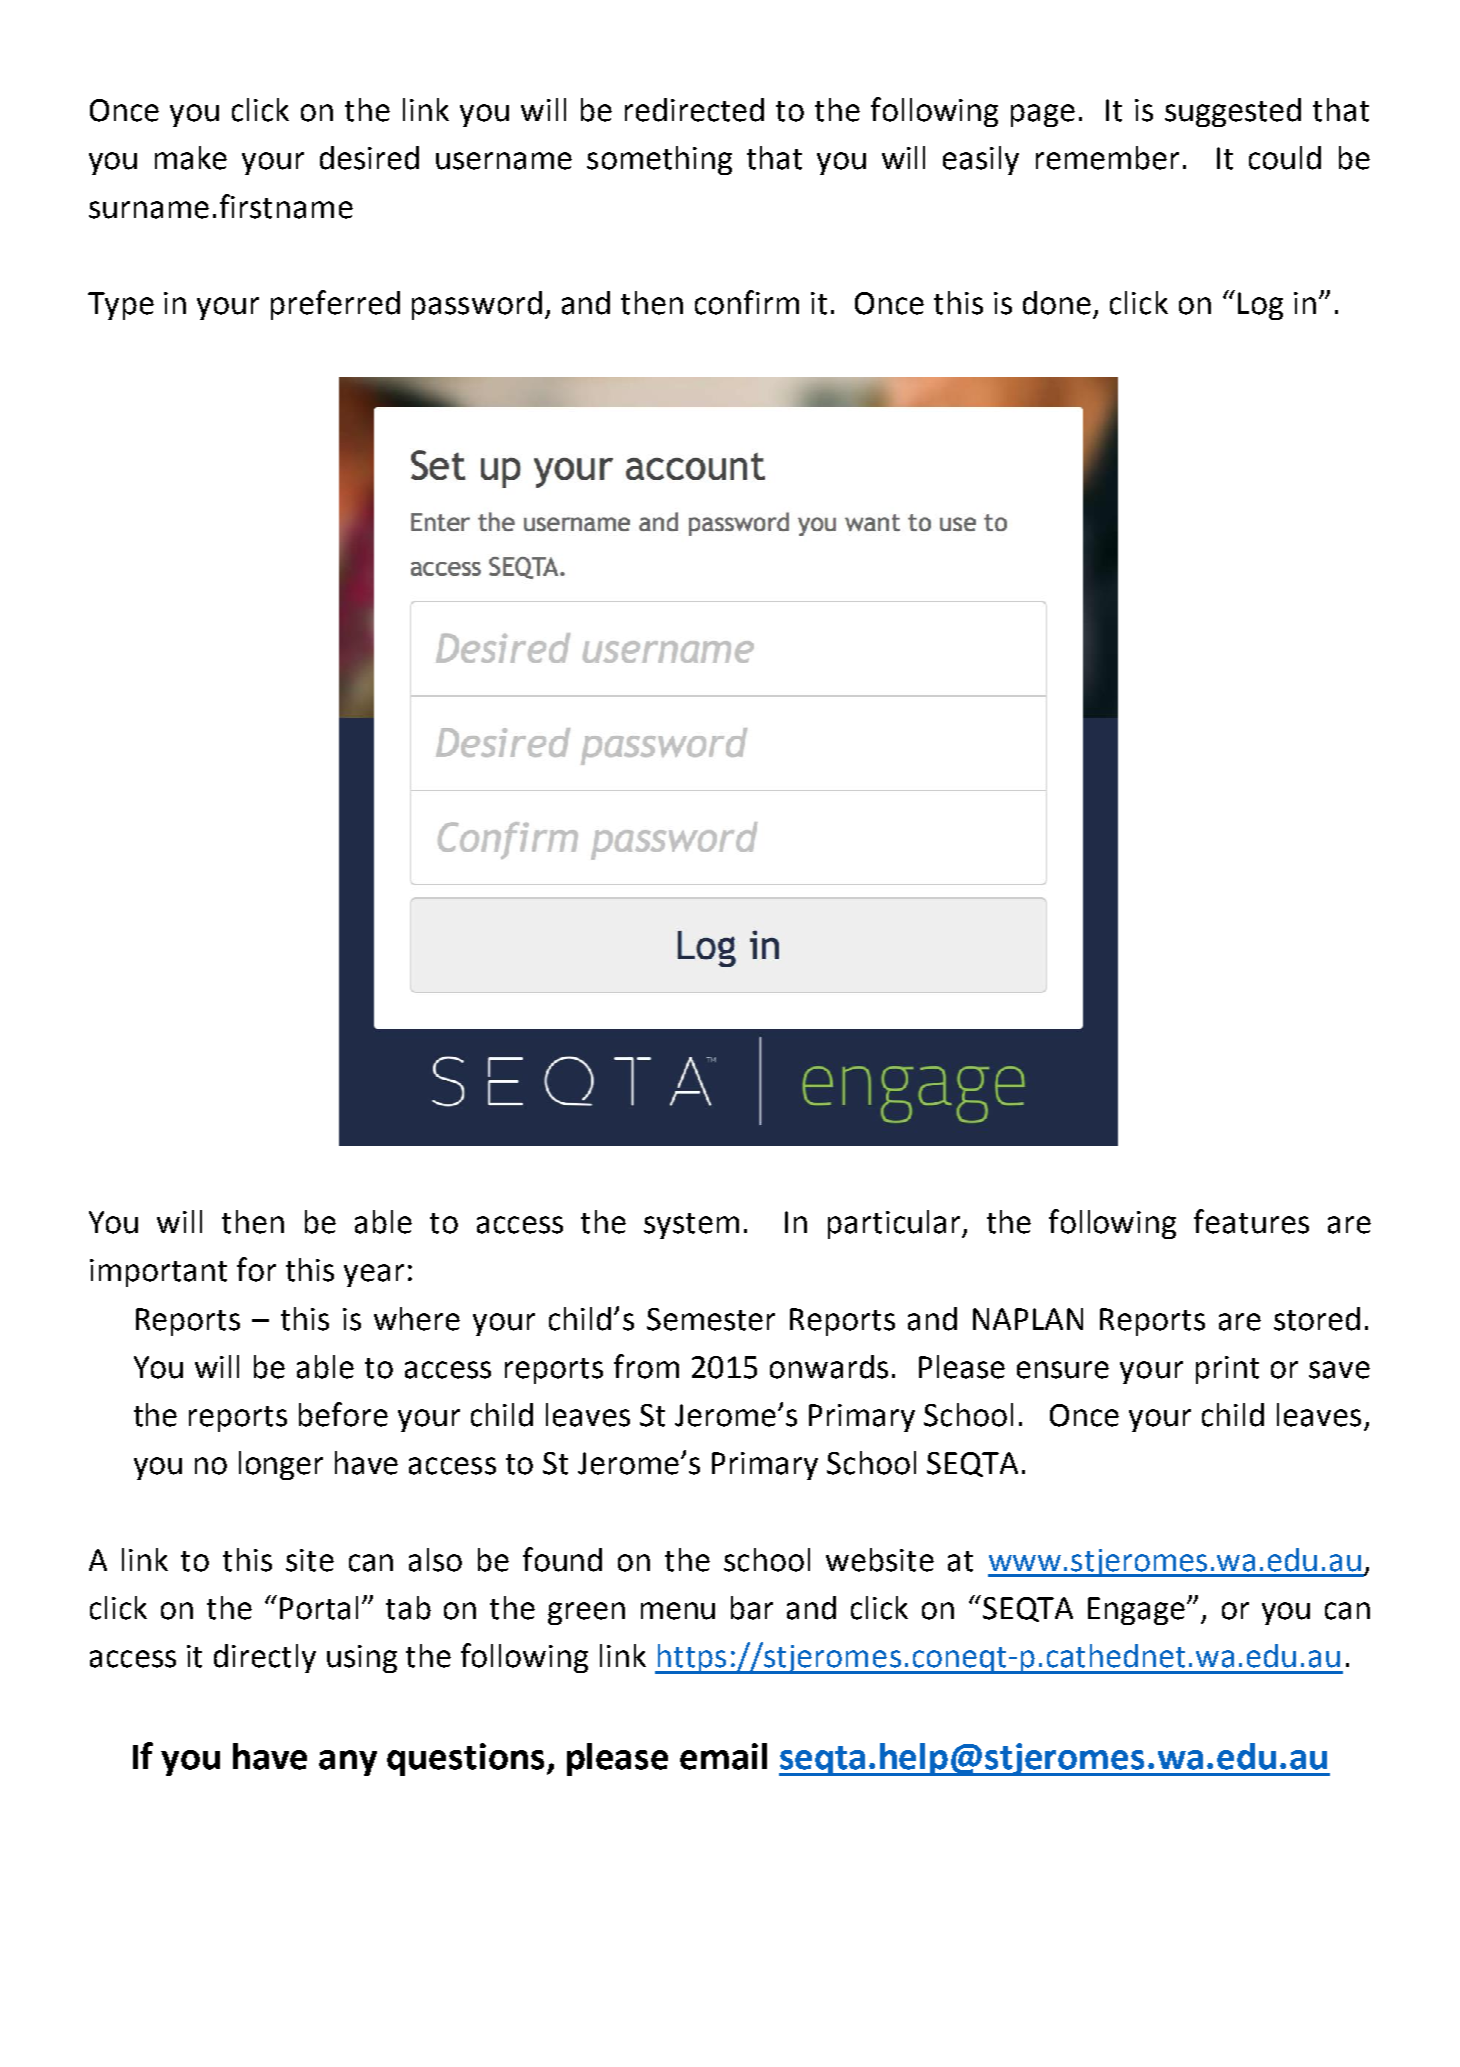 This image has width=1460, height=2067. I want to click on directly, so click(265, 1658).
